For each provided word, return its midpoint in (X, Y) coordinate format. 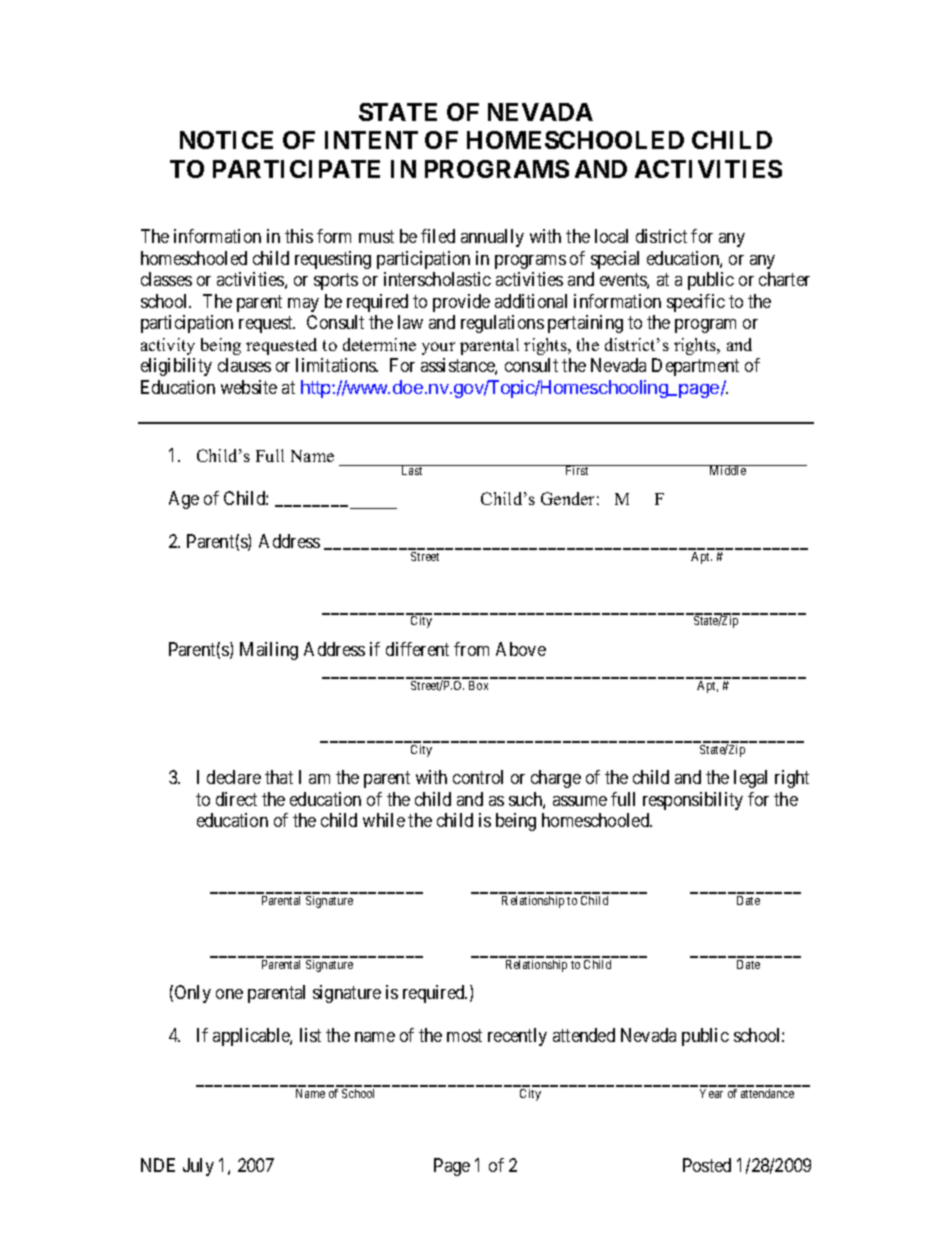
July (198, 1167)
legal (750, 779)
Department (695, 367)
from (471, 649)
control (478, 777)
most (464, 1036)
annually (492, 238)
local (611, 236)
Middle (727, 470)
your (438, 348)
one (229, 994)
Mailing (269, 651)
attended (584, 1035)
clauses (244, 365)
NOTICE (226, 140)
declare (234, 777)
